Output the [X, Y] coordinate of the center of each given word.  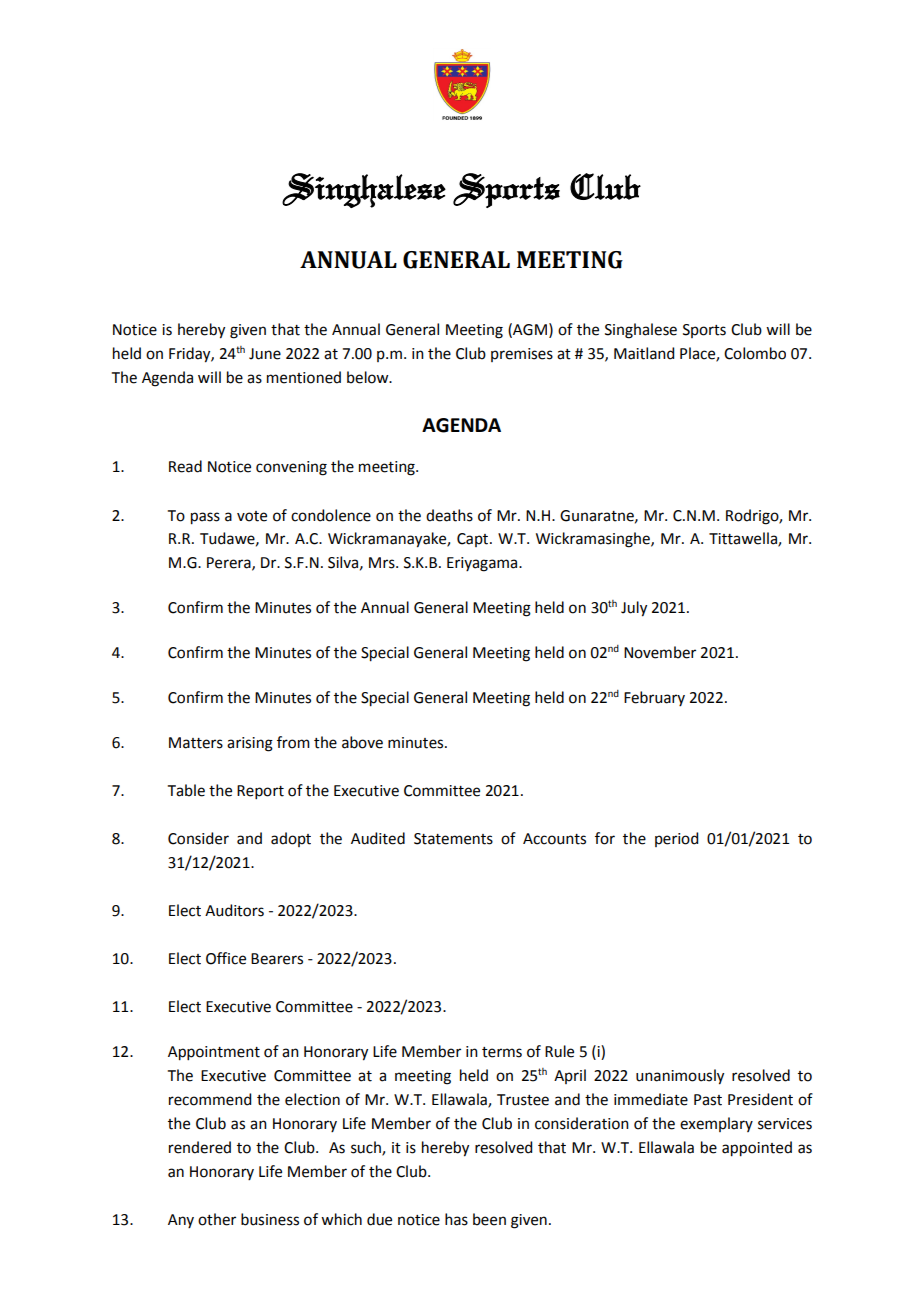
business [270, 1219]
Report [260, 792]
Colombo [755, 353]
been [489, 1219]
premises [522, 355]
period [676, 839]
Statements [453, 839]
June [265, 354]
